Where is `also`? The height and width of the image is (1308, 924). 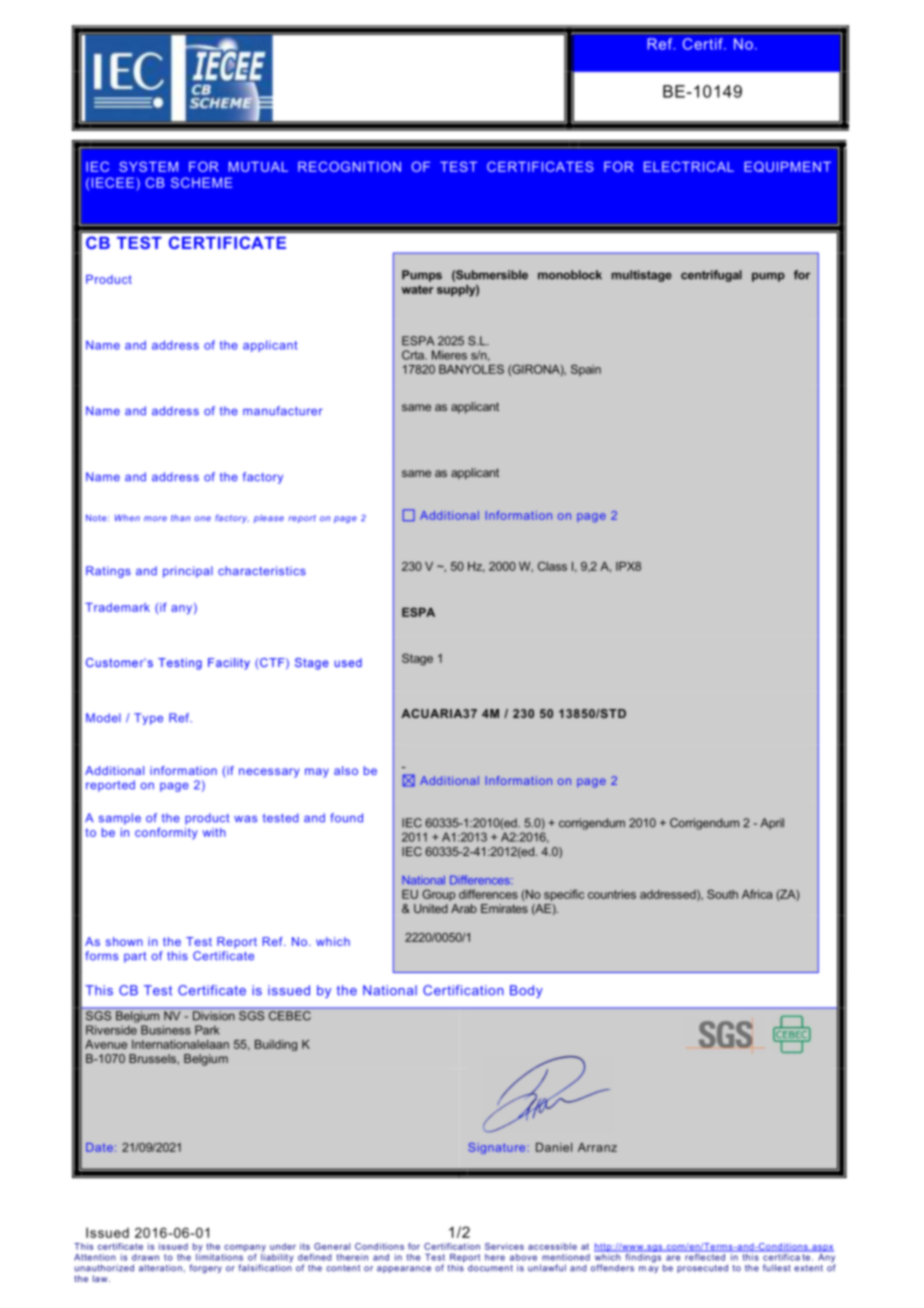 also is located at coordinates (346, 770).
